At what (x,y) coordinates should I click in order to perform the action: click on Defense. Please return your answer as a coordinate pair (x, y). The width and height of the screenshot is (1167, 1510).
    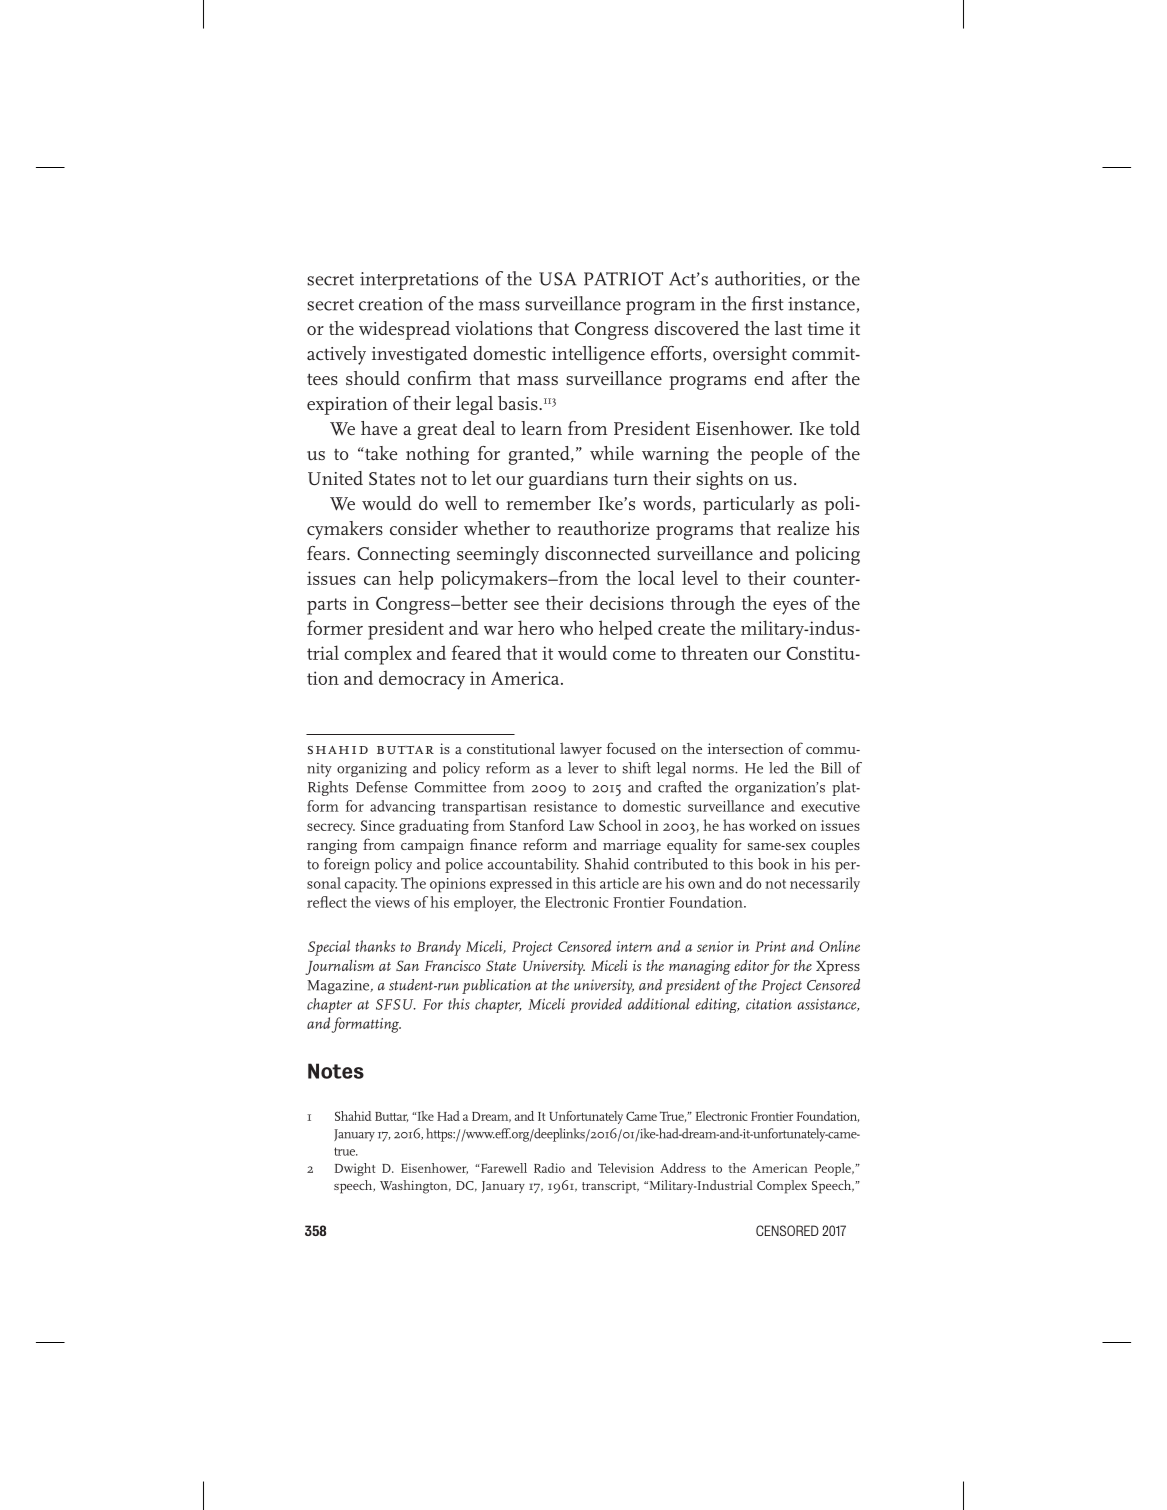
    Looking at the image, I should click on (382, 787).
